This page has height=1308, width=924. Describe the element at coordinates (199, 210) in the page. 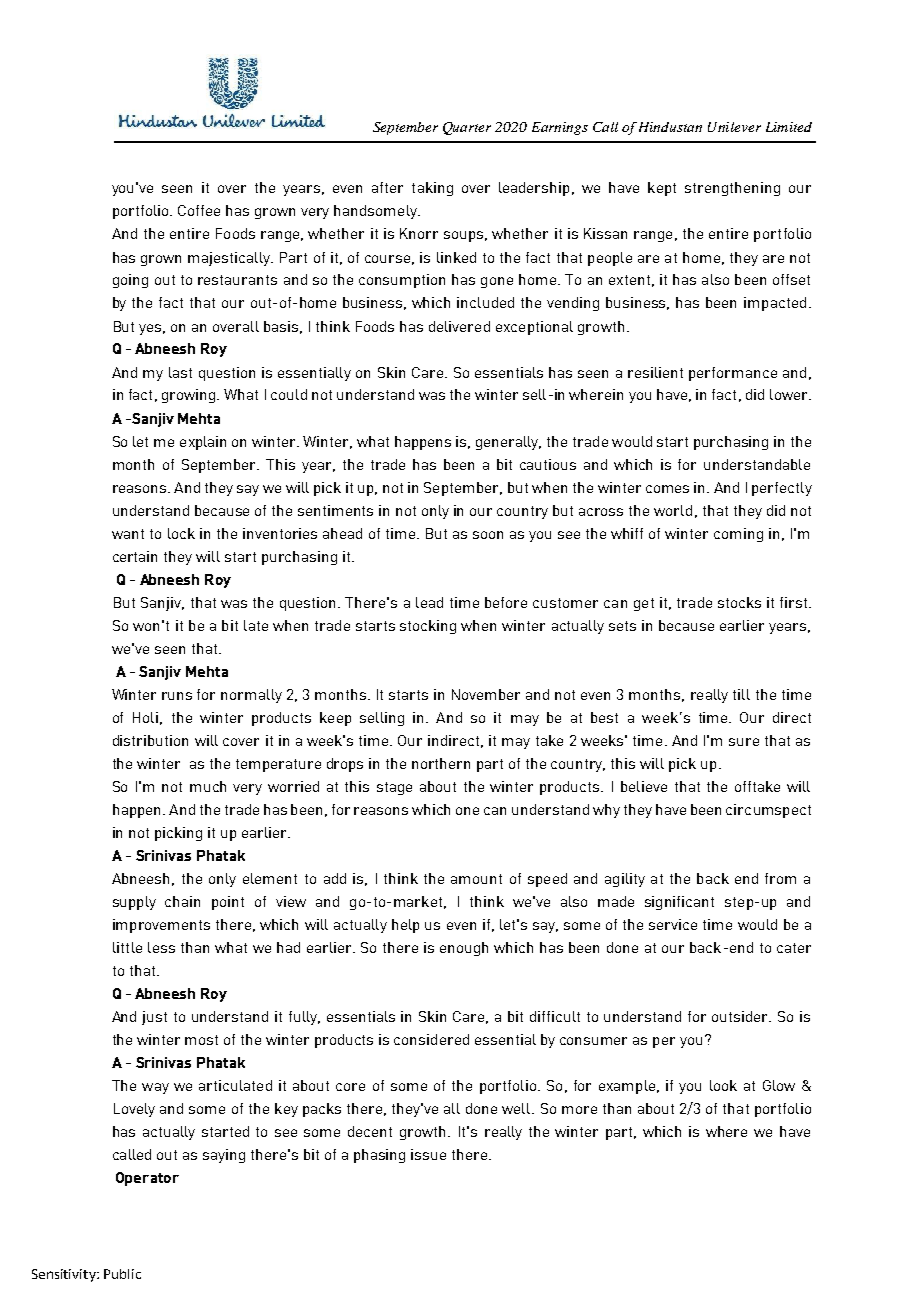

I see `Coffee` at that location.
